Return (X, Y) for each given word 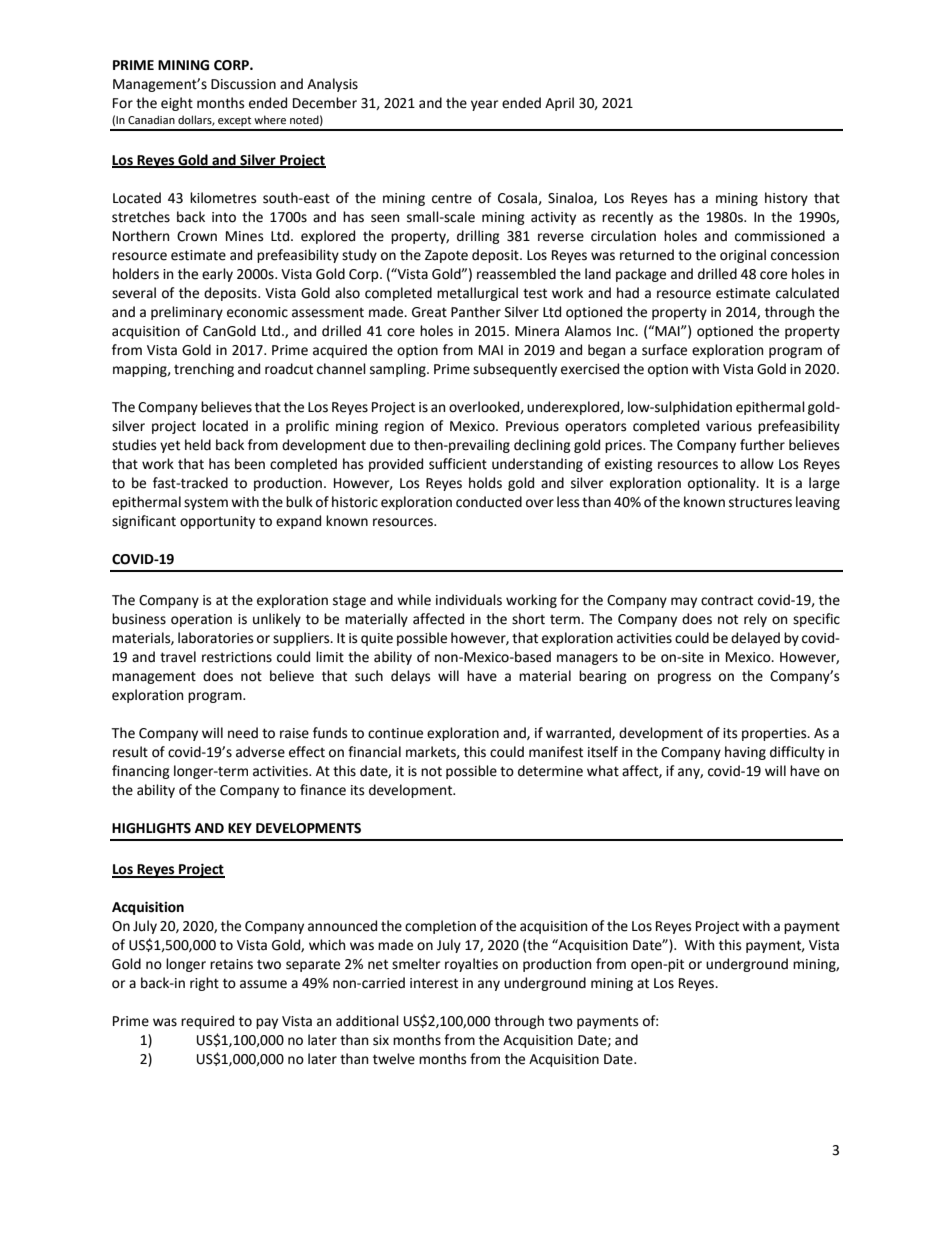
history (786, 199)
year (484, 105)
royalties (471, 965)
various (729, 426)
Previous (532, 426)
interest (434, 983)
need (243, 733)
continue (395, 733)
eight (177, 104)
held (198, 445)
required (207, 1022)
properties (775, 734)
